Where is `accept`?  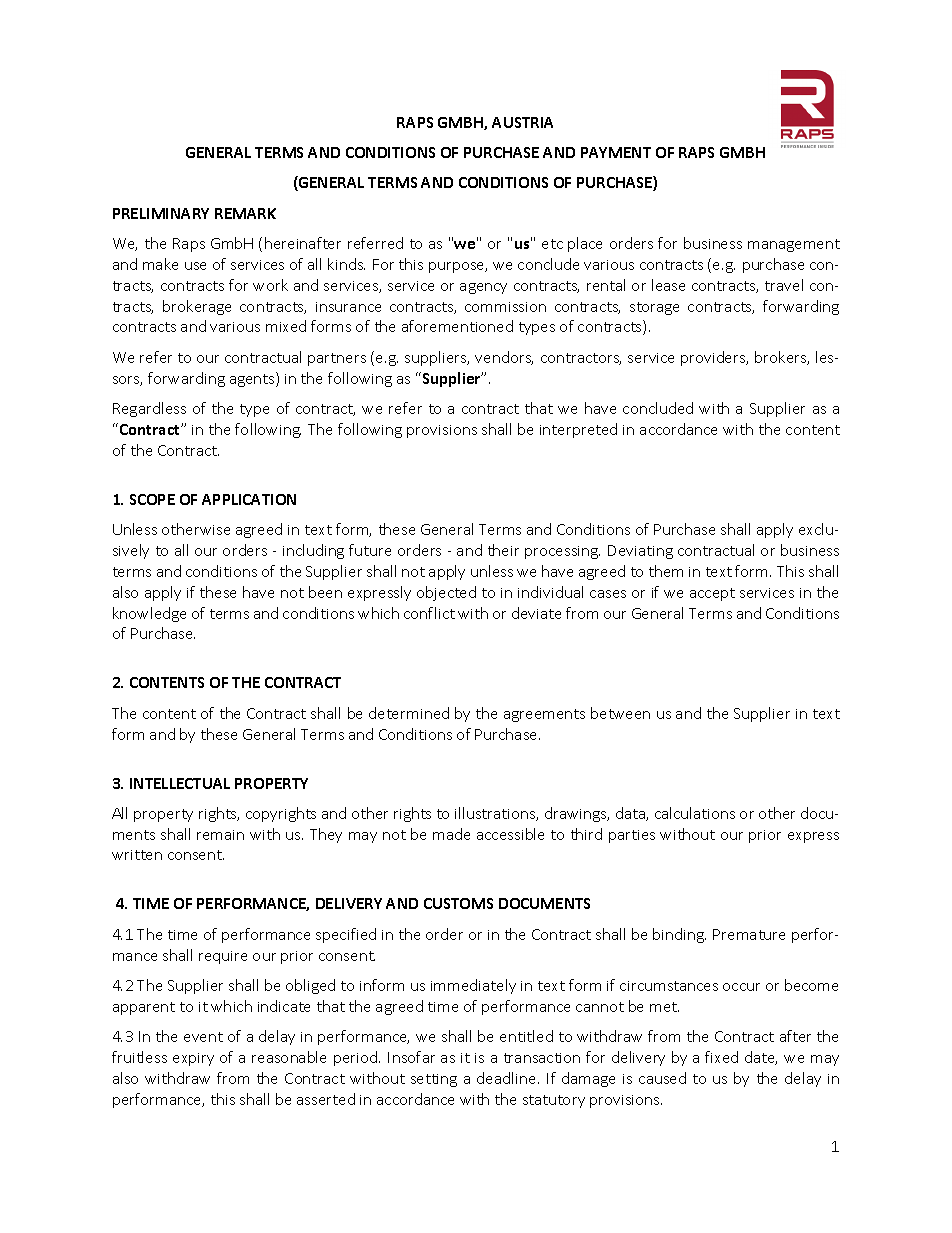 accept is located at coordinates (712, 594).
